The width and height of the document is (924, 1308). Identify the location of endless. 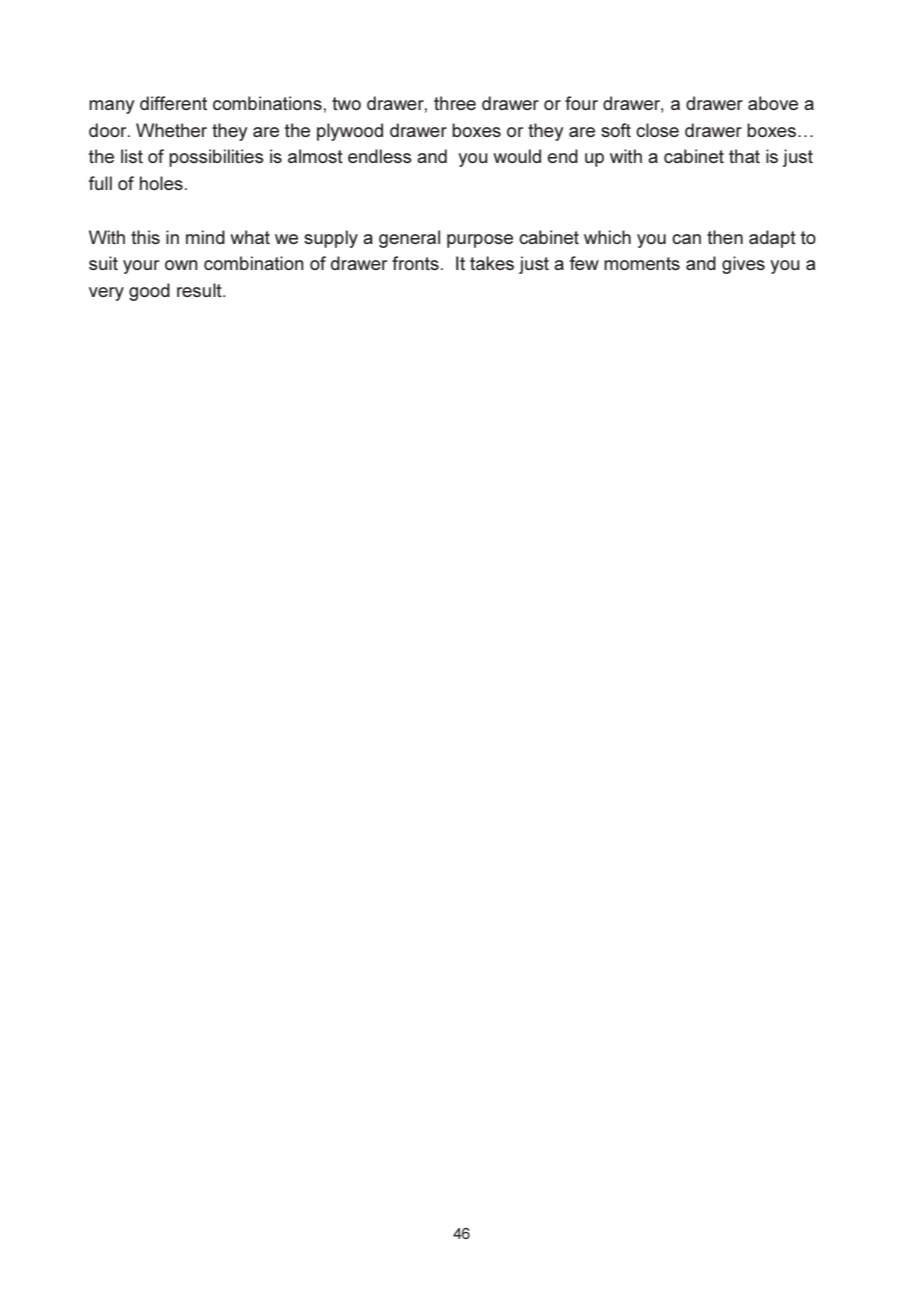
(380, 156).
